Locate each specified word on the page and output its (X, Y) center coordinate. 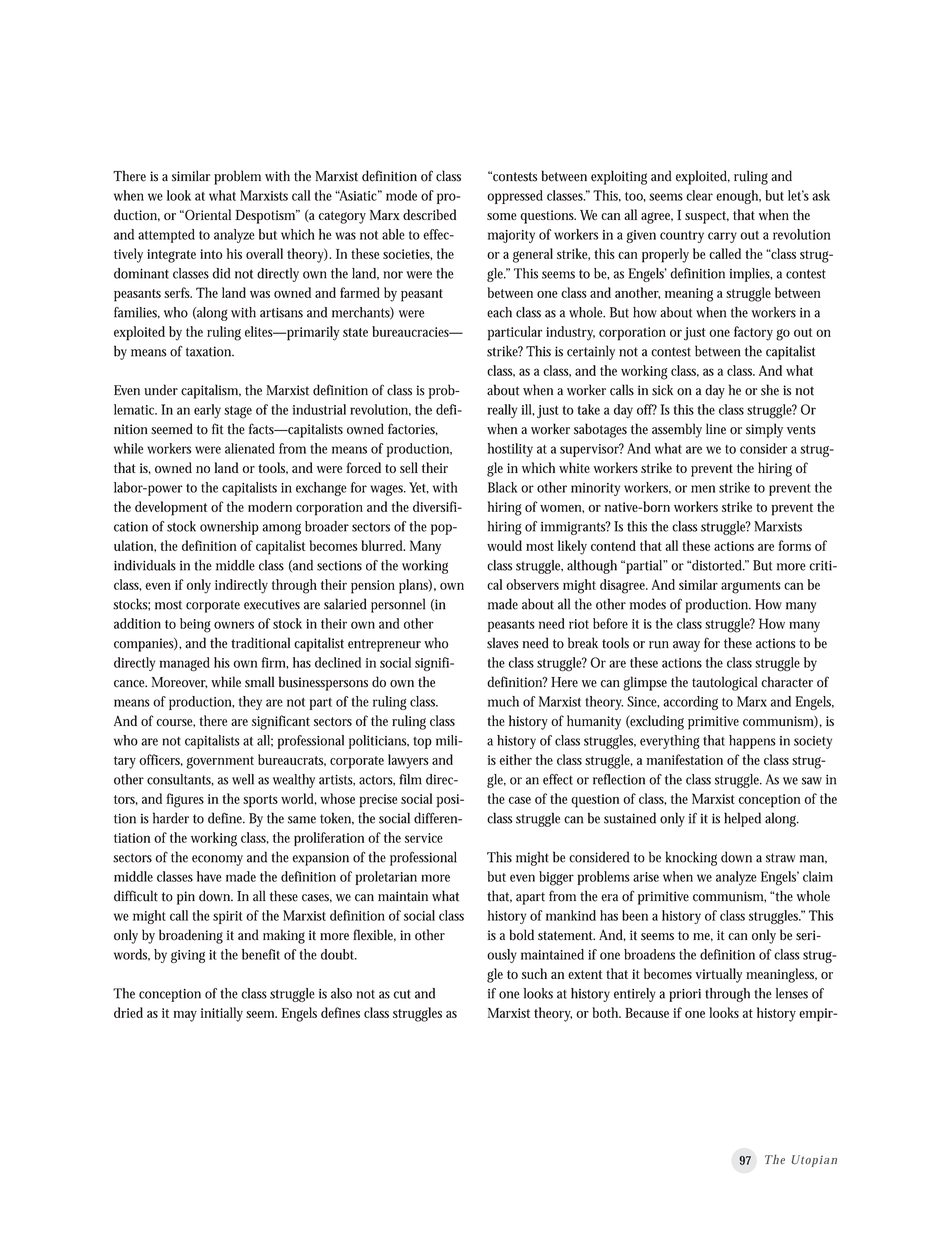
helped (742, 819)
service (424, 838)
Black (503, 487)
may (185, 1016)
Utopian (814, 1161)
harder (171, 818)
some (502, 216)
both (606, 1012)
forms (794, 545)
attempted (166, 236)
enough (738, 197)
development (171, 508)
